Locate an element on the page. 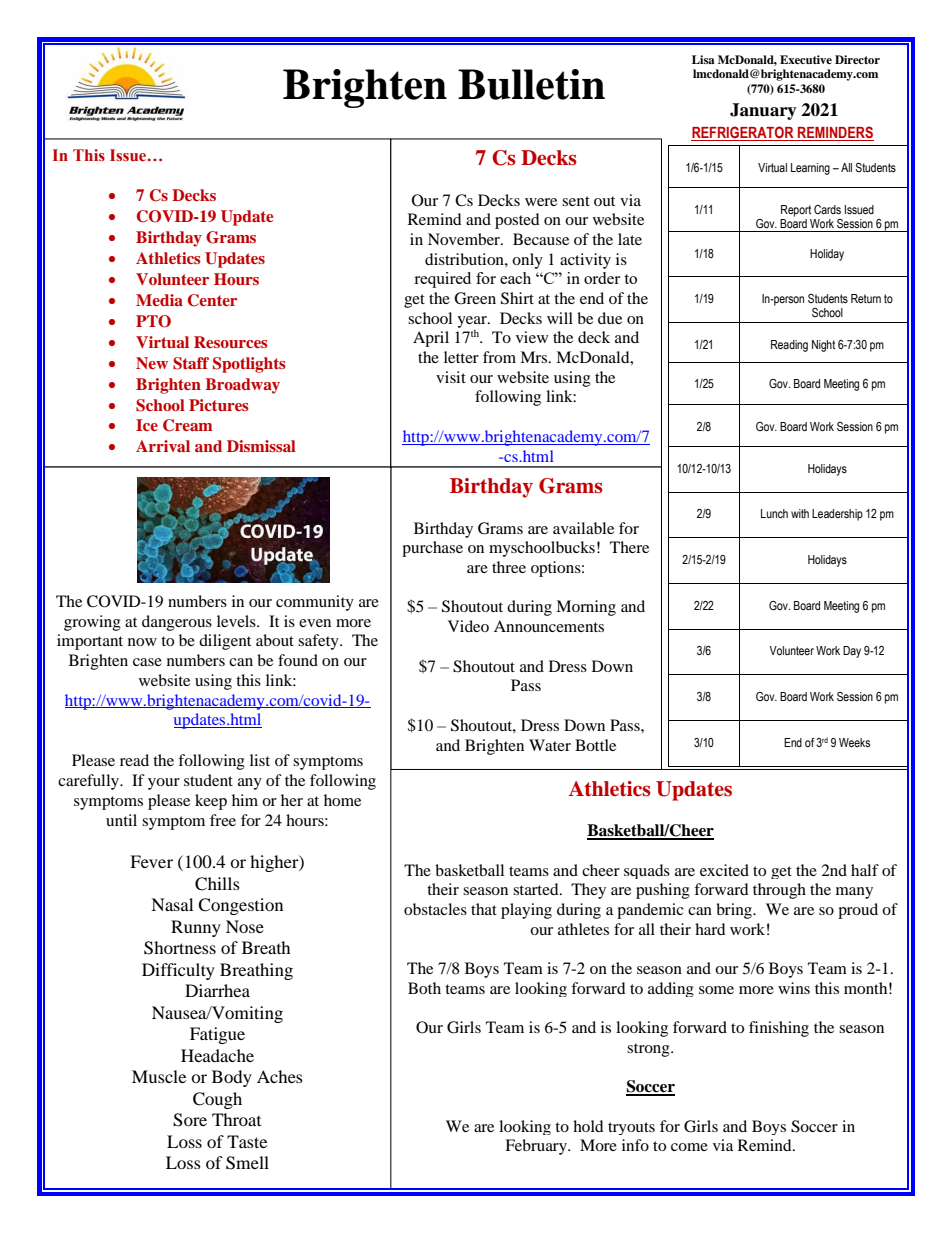 The image size is (952, 1233). Sore is located at coordinates (190, 1120).
